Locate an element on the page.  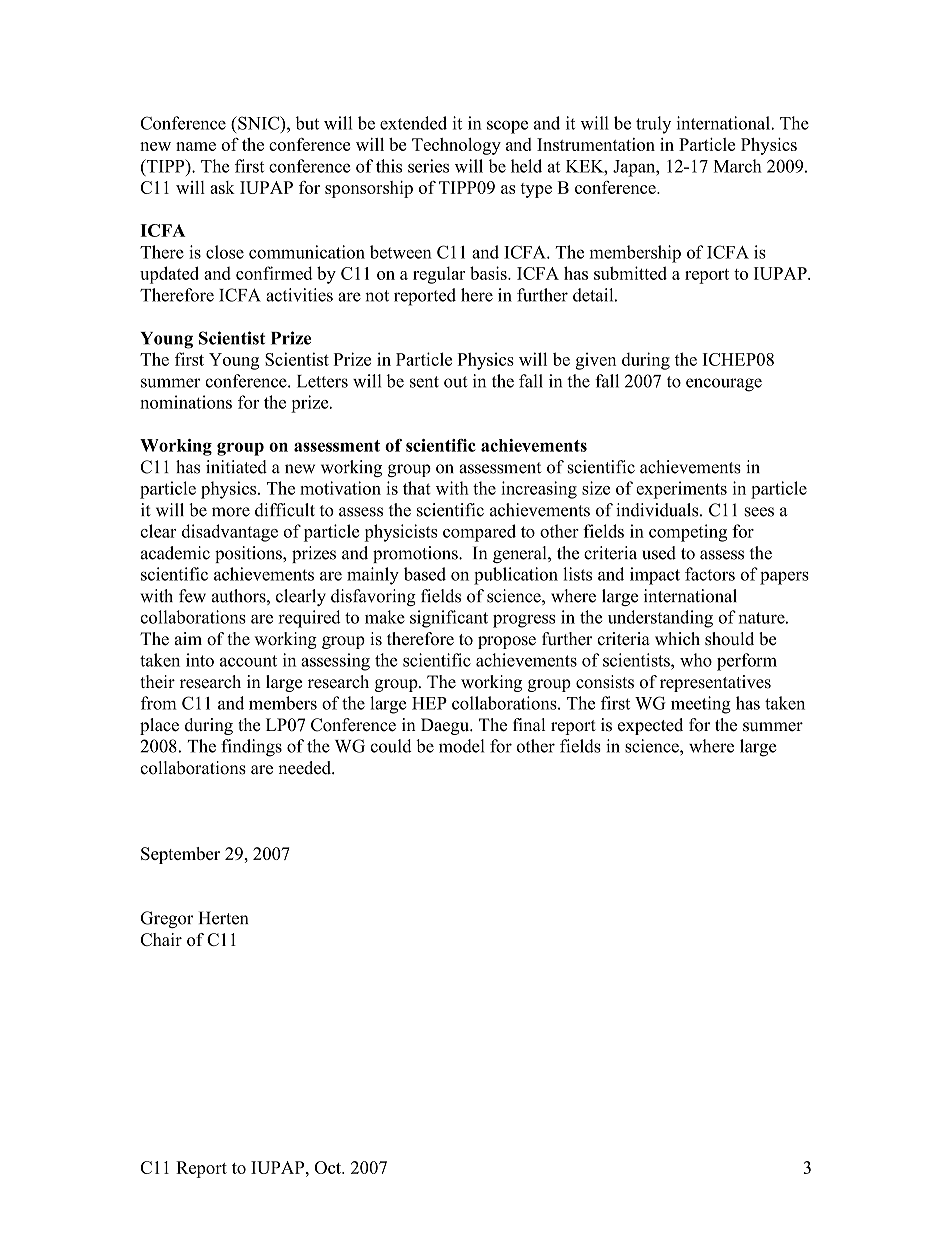
encourage is located at coordinates (724, 385).
